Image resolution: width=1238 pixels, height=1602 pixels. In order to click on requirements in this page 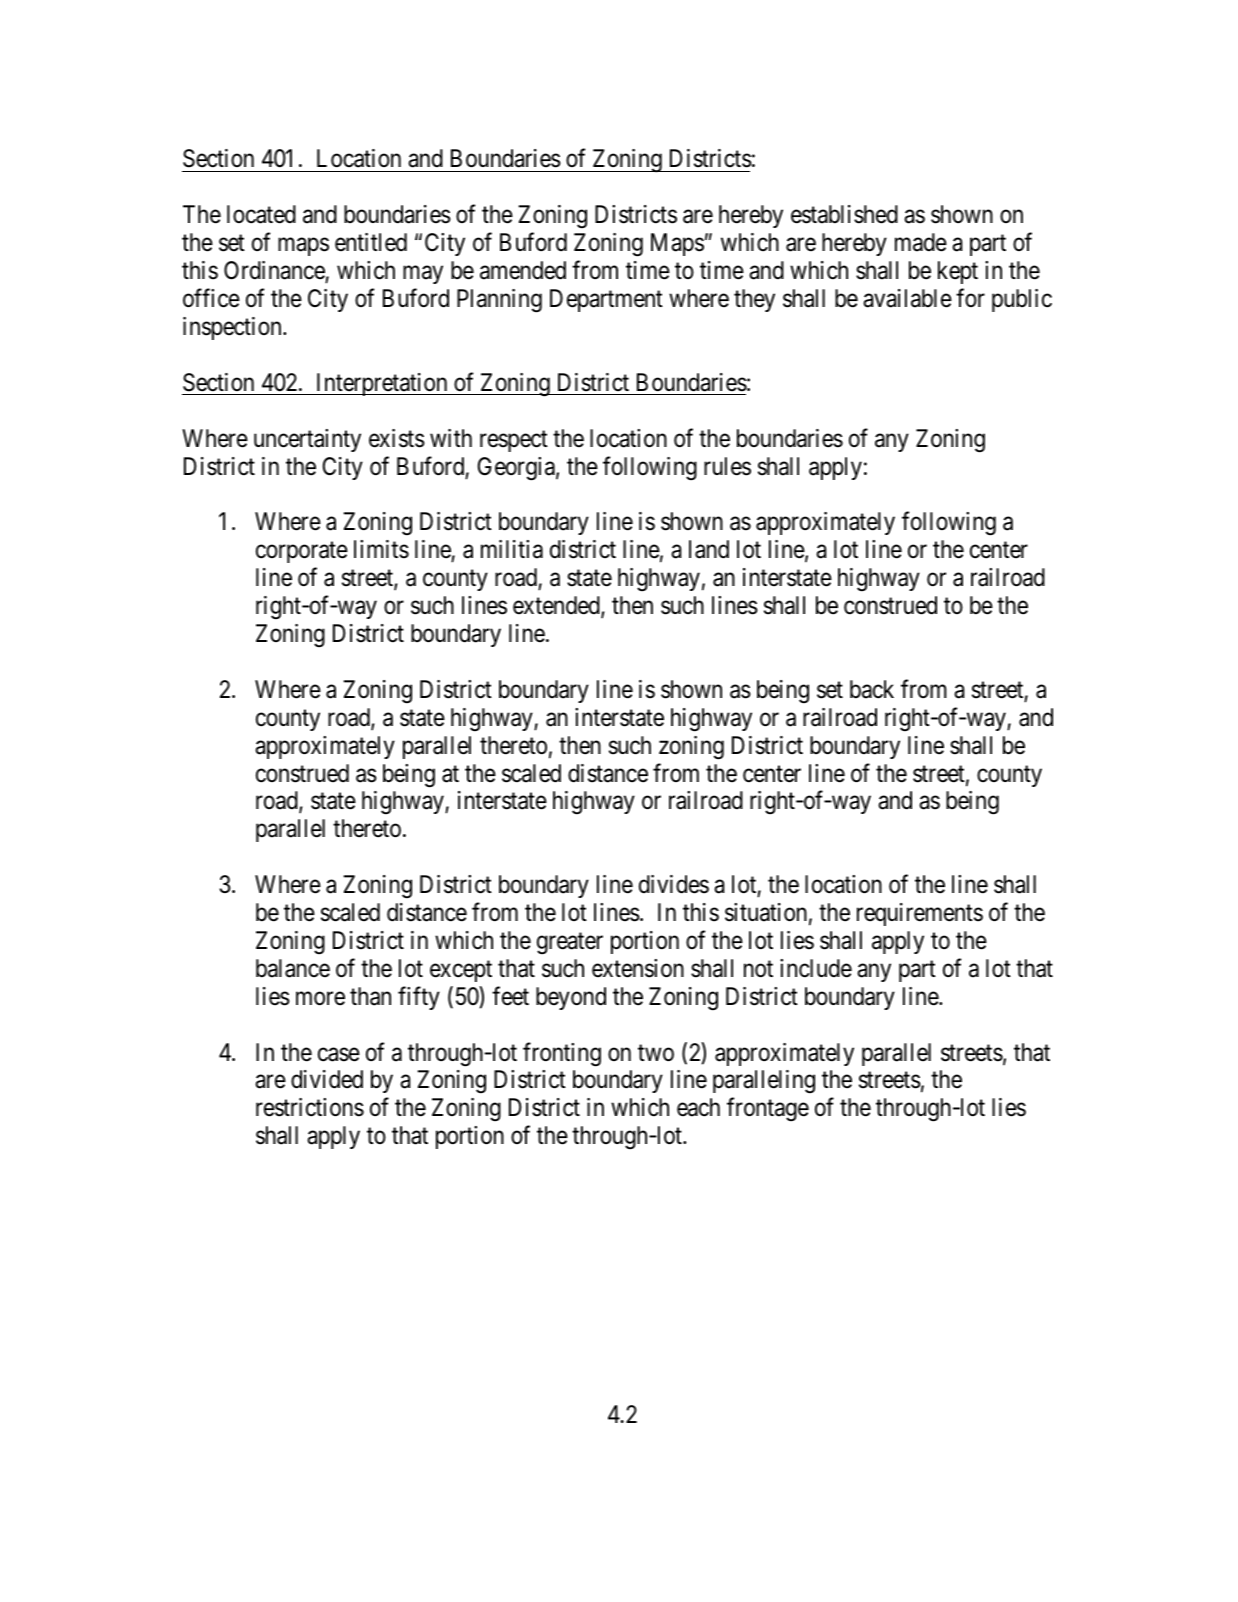, I will do `click(920, 914)`.
